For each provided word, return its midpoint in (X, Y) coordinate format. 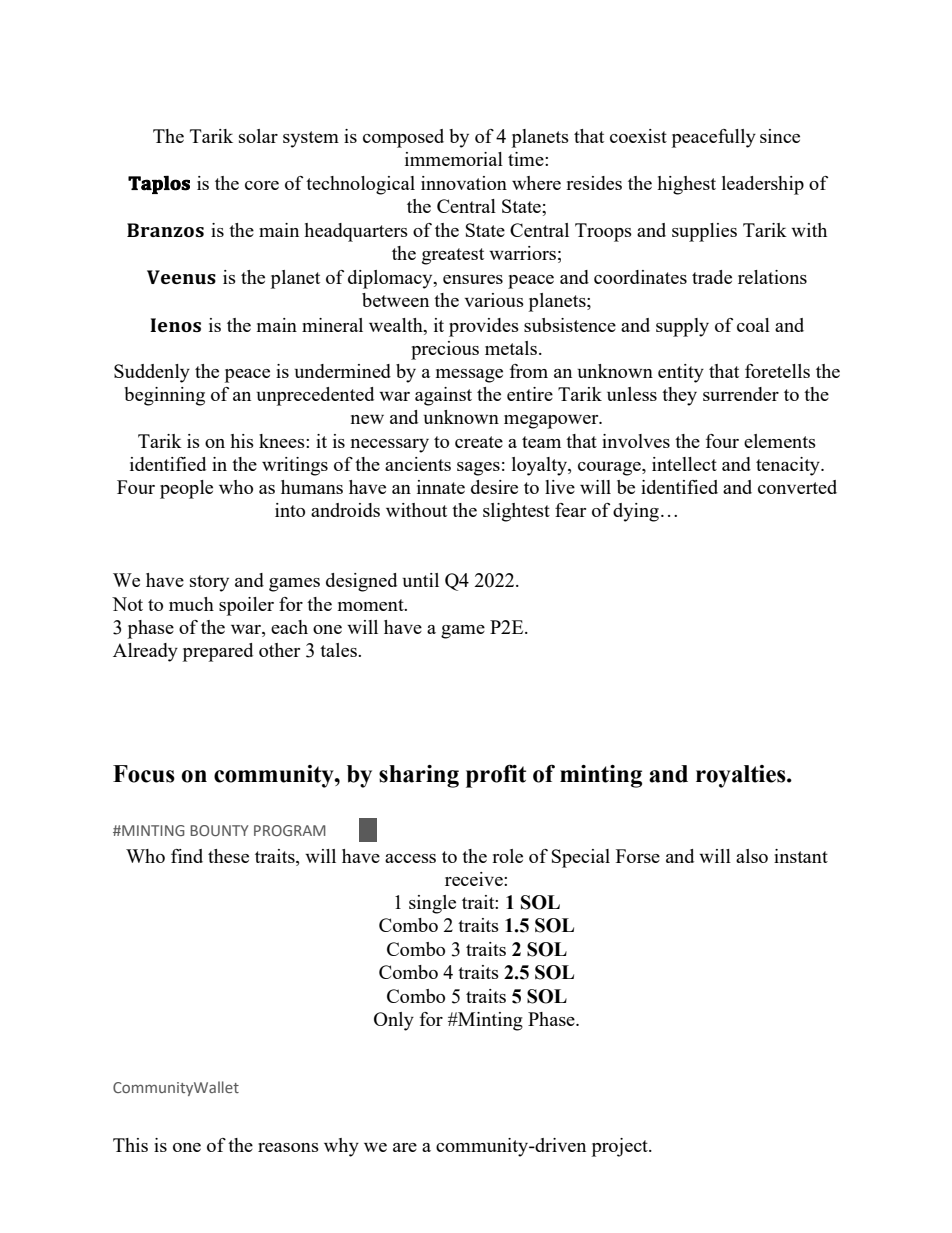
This (130, 1145)
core (262, 185)
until (420, 580)
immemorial (454, 159)
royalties (742, 776)
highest (686, 185)
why (341, 1147)
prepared (218, 652)
